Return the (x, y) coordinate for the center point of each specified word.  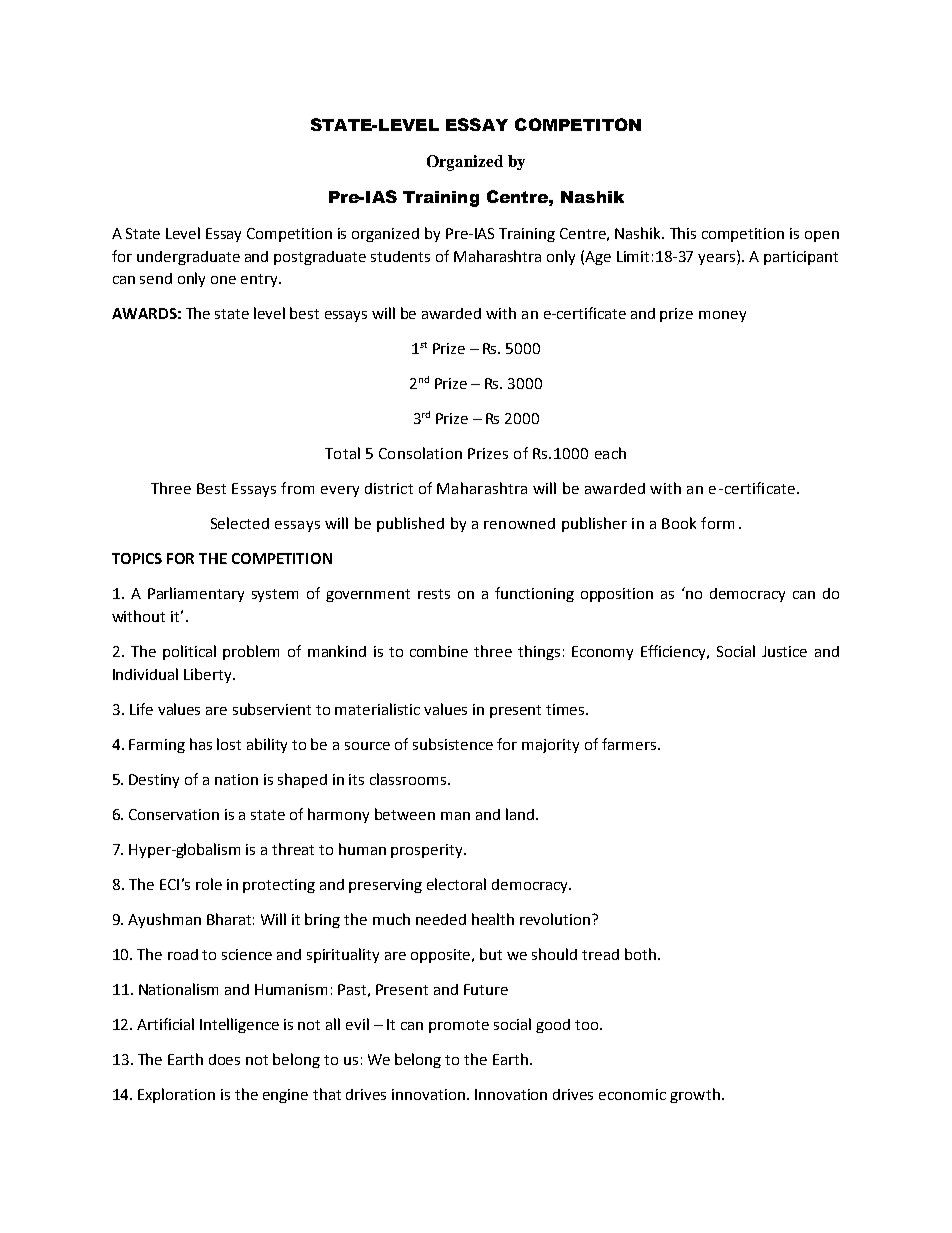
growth (695, 1095)
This (683, 233)
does (224, 1059)
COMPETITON (578, 124)
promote (459, 1026)
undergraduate (188, 258)
